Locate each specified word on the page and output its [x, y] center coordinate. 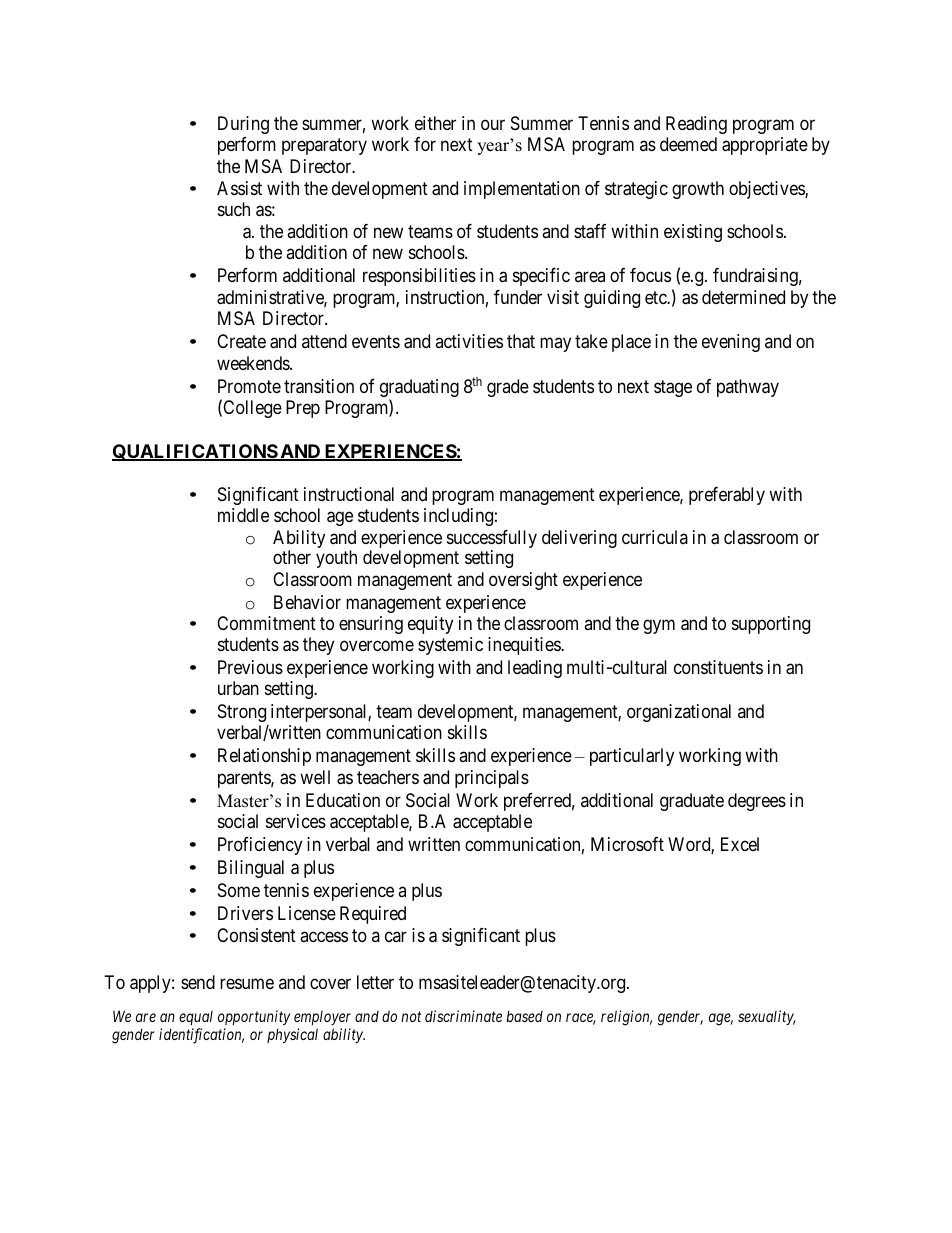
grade [508, 388]
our [493, 124]
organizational [679, 713]
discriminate [463, 1016]
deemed [688, 144]
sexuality [767, 1017]
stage [673, 388]
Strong [242, 713]
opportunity [254, 1017]
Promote [249, 386]
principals [492, 779]
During [243, 125]
